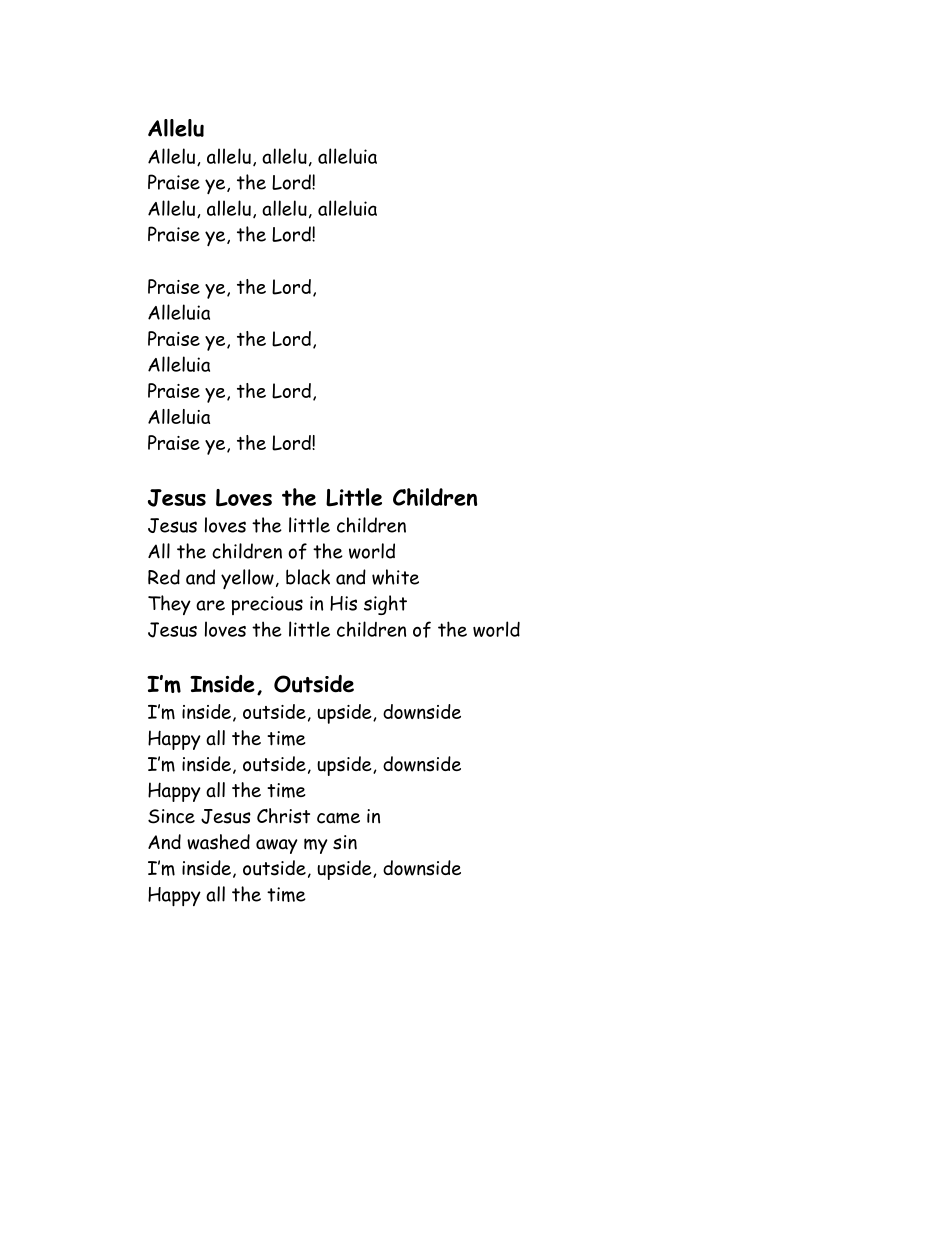 The width and height of the screenshot is (952, 1233). I want to click on sight, so click(385, 605).
